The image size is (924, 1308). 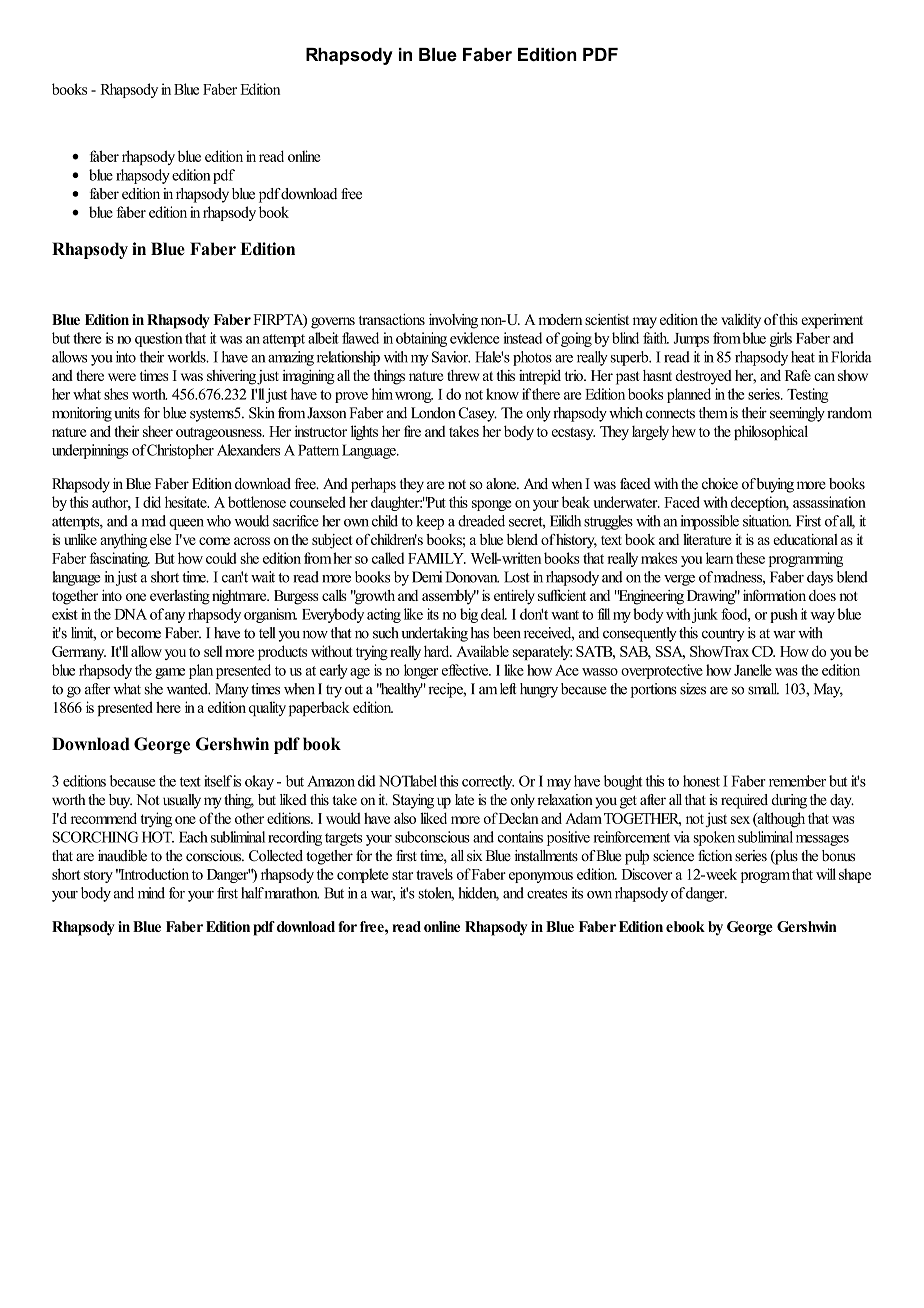 What do you see at coordinates (159, 339) in the document?
I see `question` at bounding box center [159, 339].
